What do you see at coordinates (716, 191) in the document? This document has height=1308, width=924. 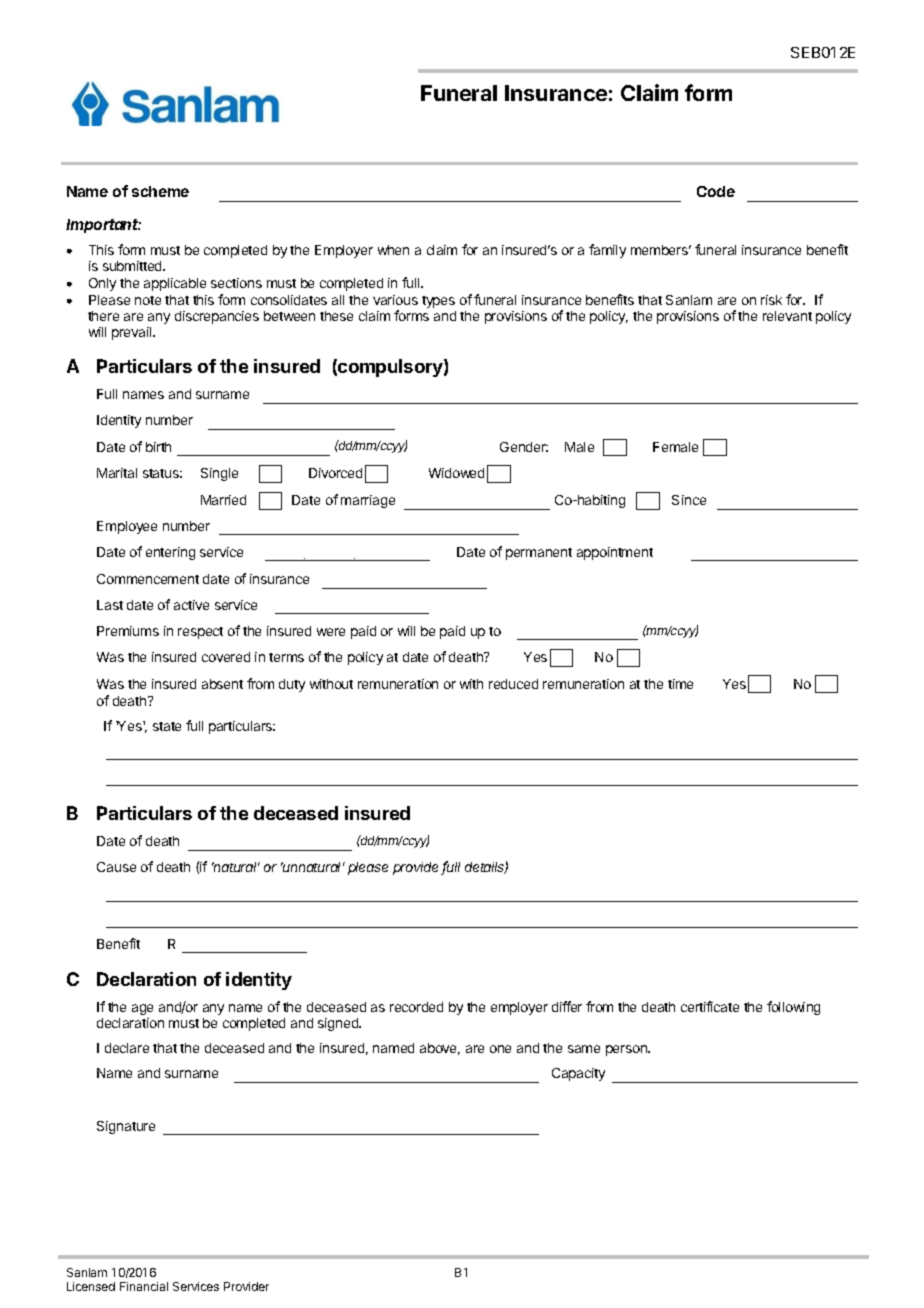 I see `Code` at bounding box center [716, 191].
